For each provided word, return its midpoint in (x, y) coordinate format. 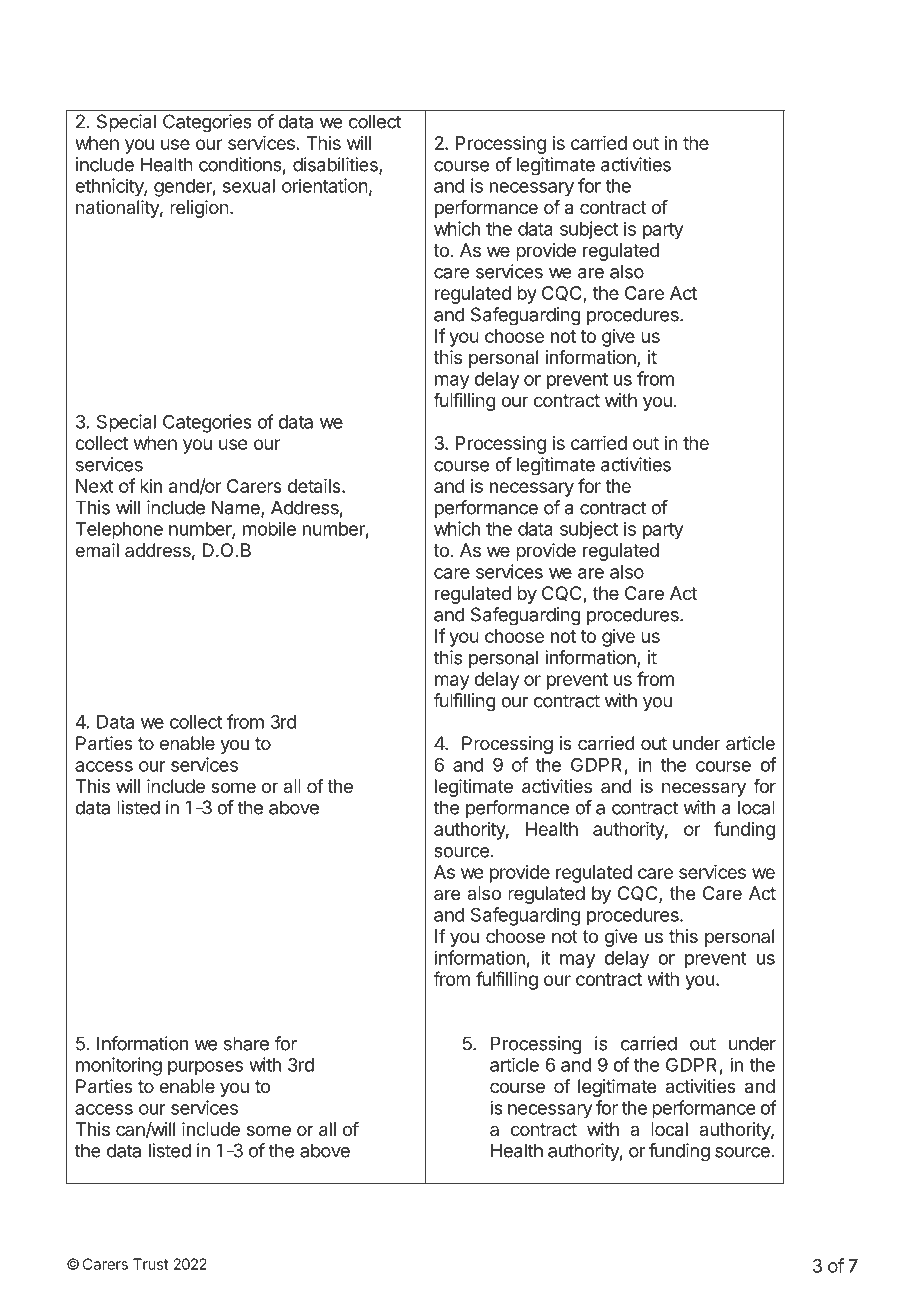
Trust (151, 1264)
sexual (249, 186)
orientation (325, 185)
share (246, 1043)
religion (199, 209)
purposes (205, 1068)
